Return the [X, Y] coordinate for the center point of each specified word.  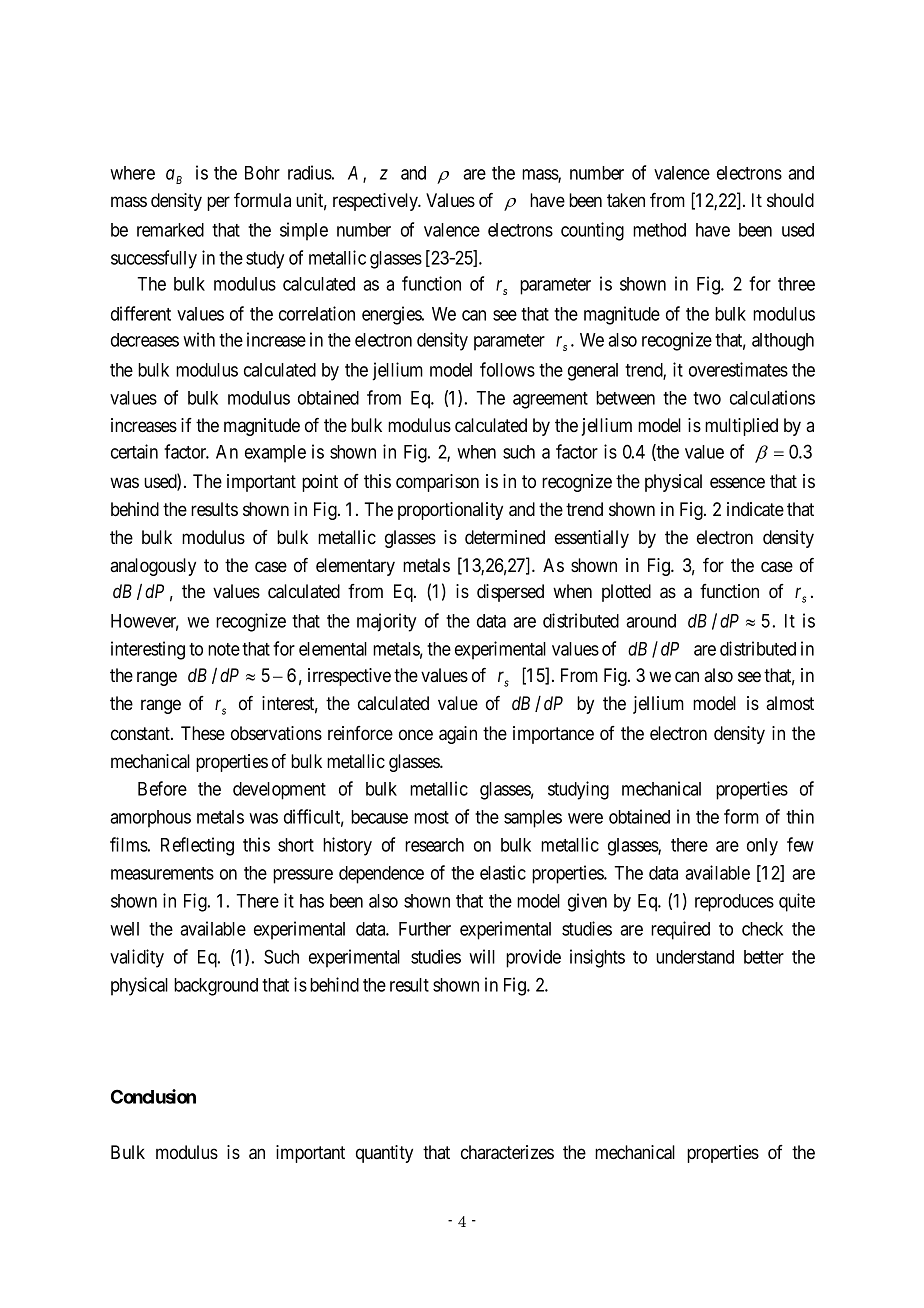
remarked [170, 230]
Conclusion [153, 1096]
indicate [755, 509]
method [659, 230]
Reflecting [197, 846]
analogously [153, 567]
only [762, 847]
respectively [377, 202]
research [434, 845]
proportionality [450, 511]
